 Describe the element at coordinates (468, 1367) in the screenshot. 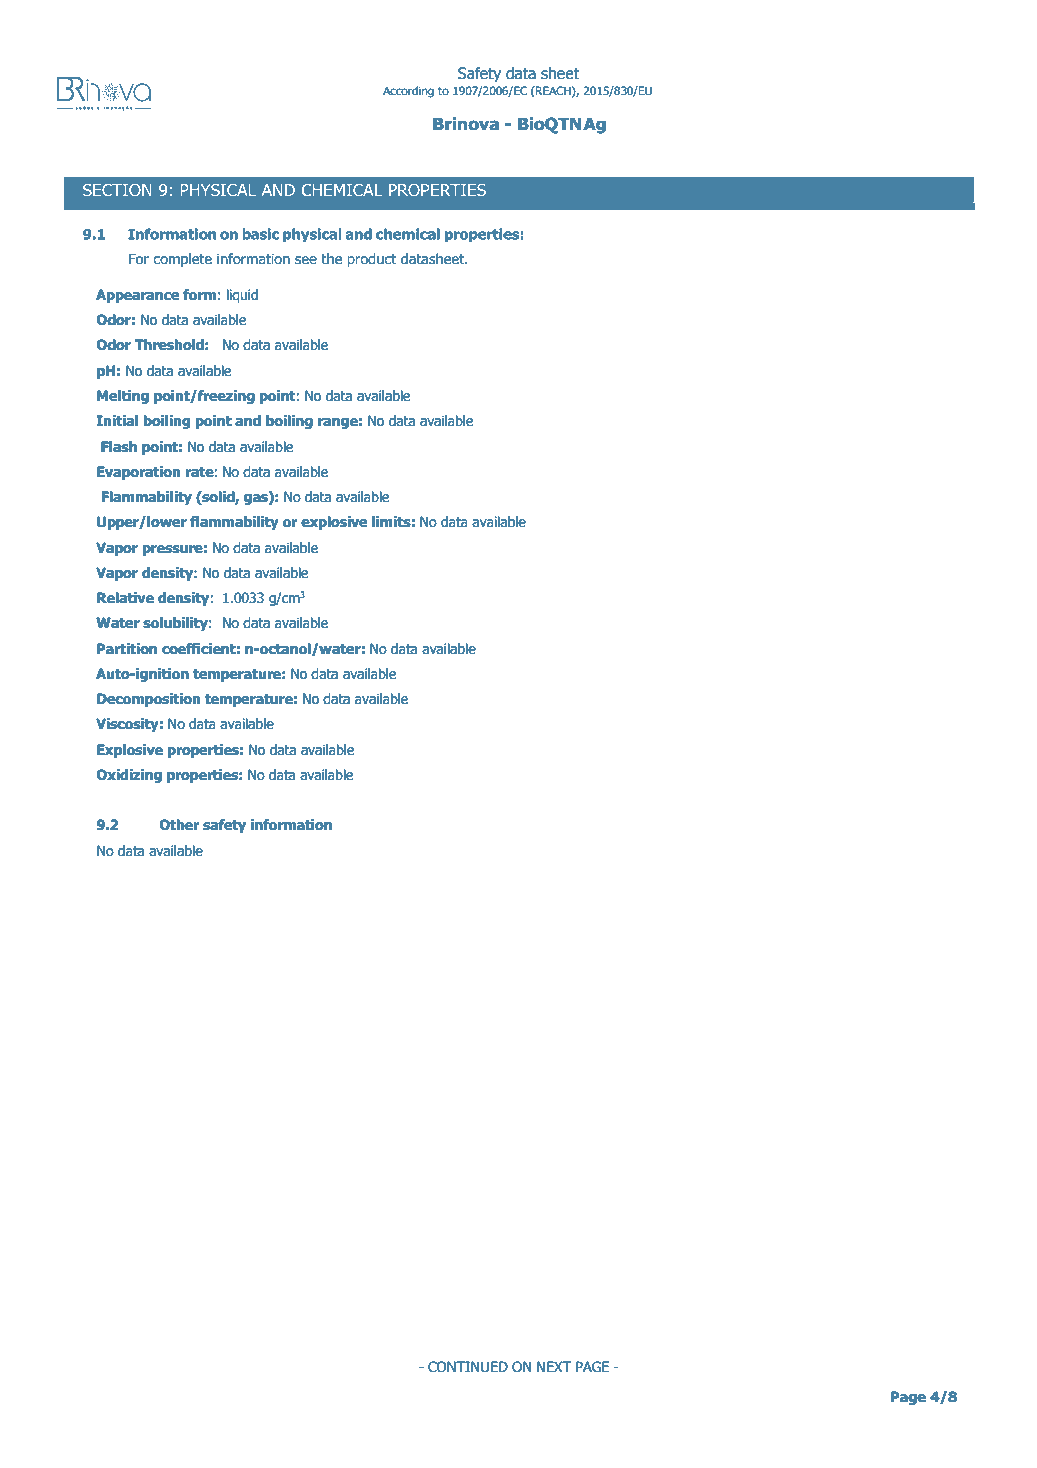

I see `CONTINUED` at that location.
